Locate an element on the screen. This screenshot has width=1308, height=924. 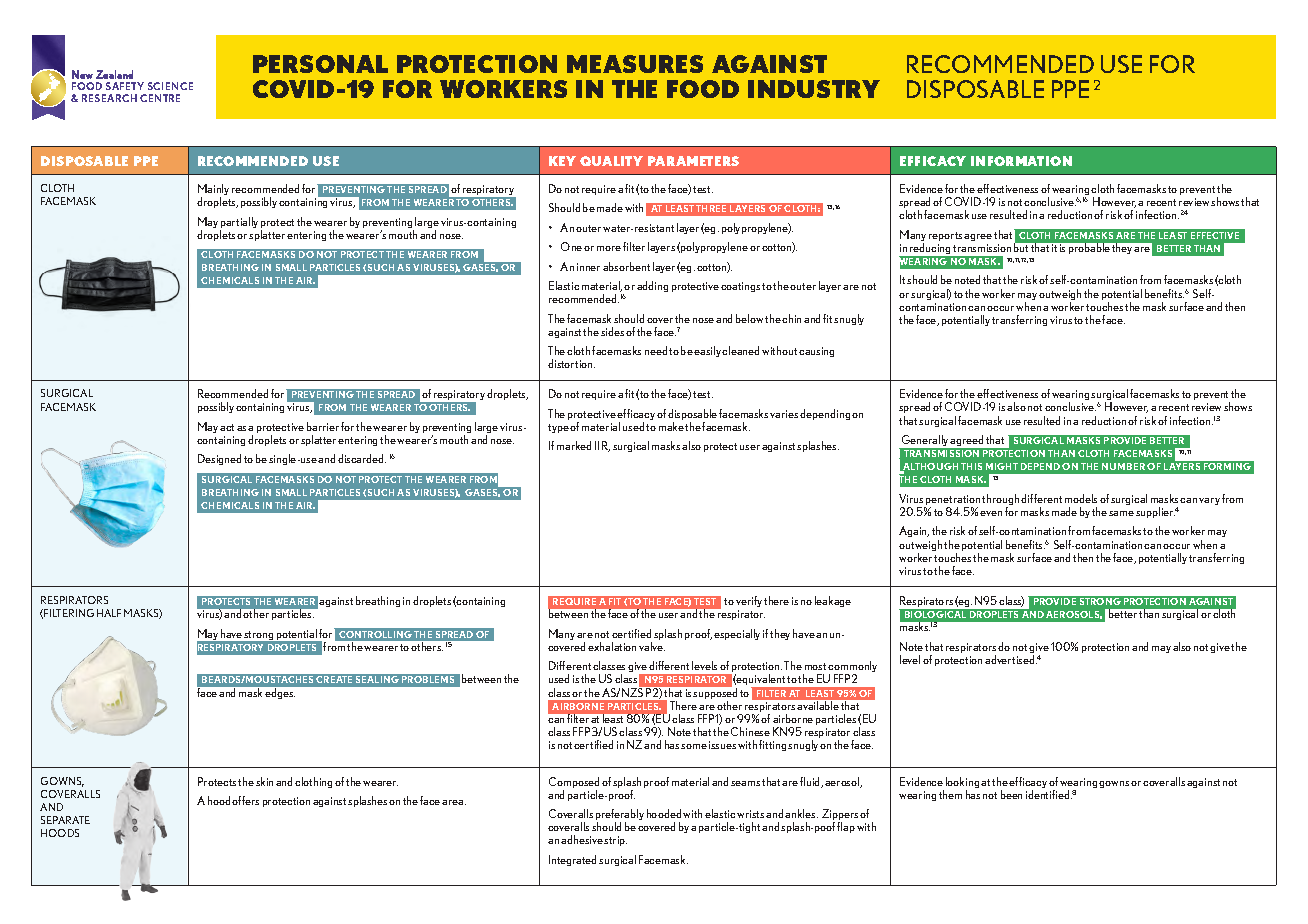
offers is located at coordinates (245, 800).
